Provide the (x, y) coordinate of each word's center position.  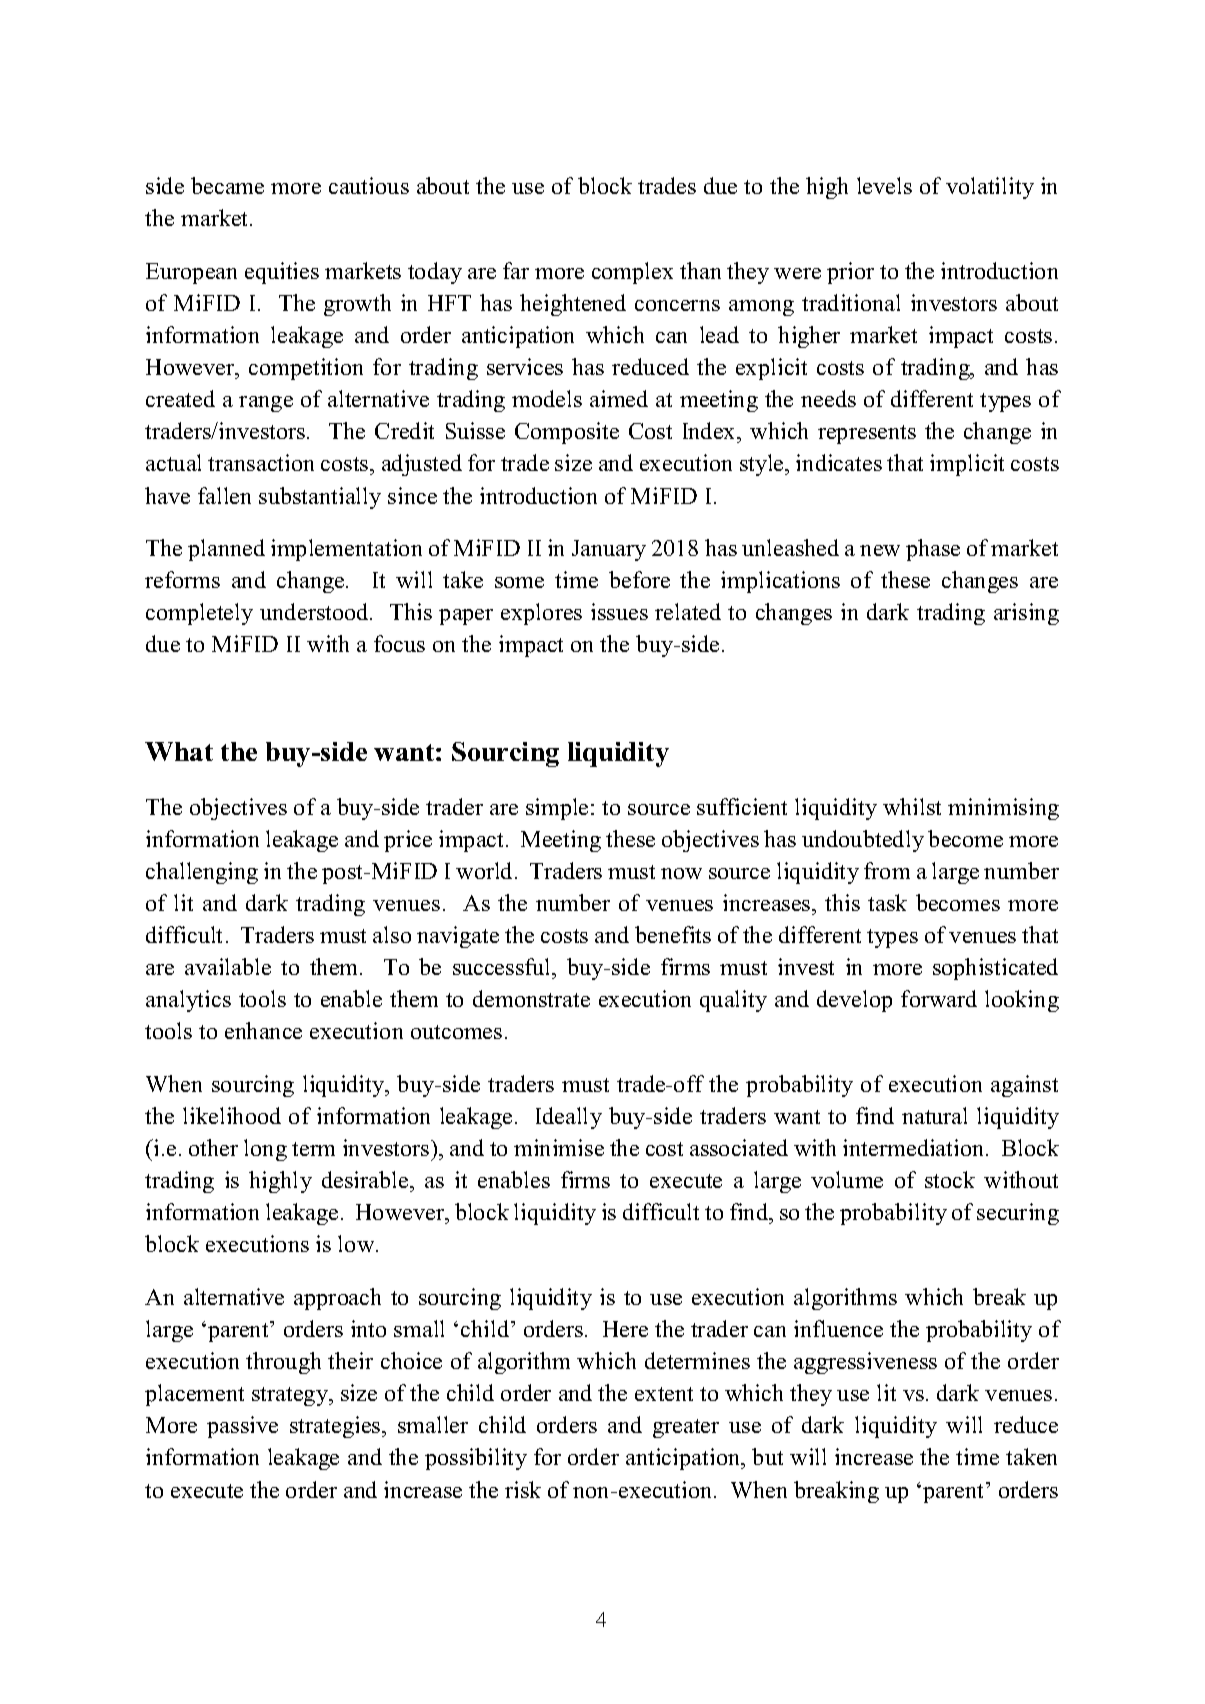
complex (632, 273)
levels (884, 185)
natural (934, 1115)
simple (559, 809)
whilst (912, 806)
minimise (559, 1147)
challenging (202, 873)
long (265, 1150)
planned (226, 550)
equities (282, 273)
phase (933, 550)
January (609, 550)
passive (242, 1427)
